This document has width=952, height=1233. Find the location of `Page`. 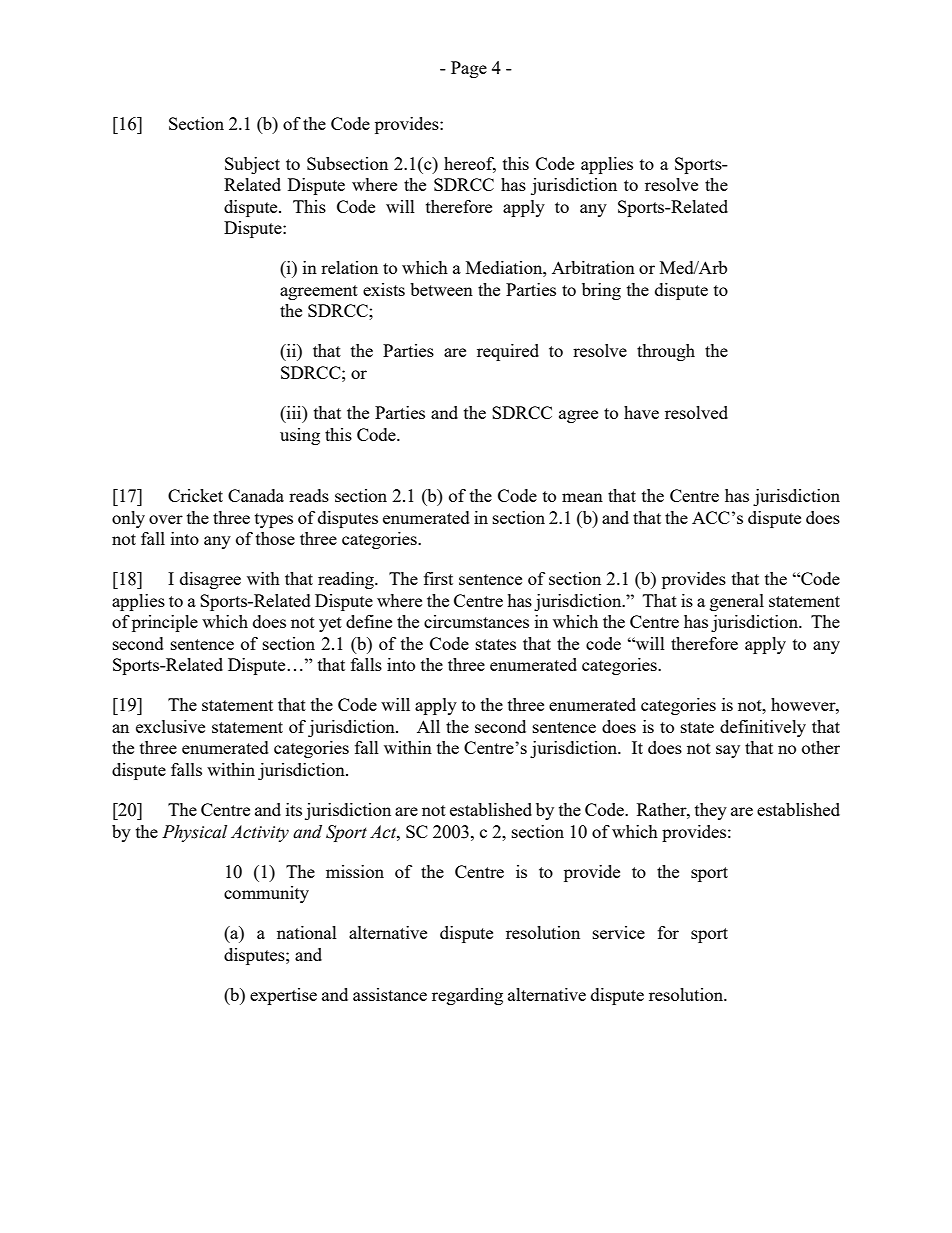

Page is located at coordinates (469, 69).
